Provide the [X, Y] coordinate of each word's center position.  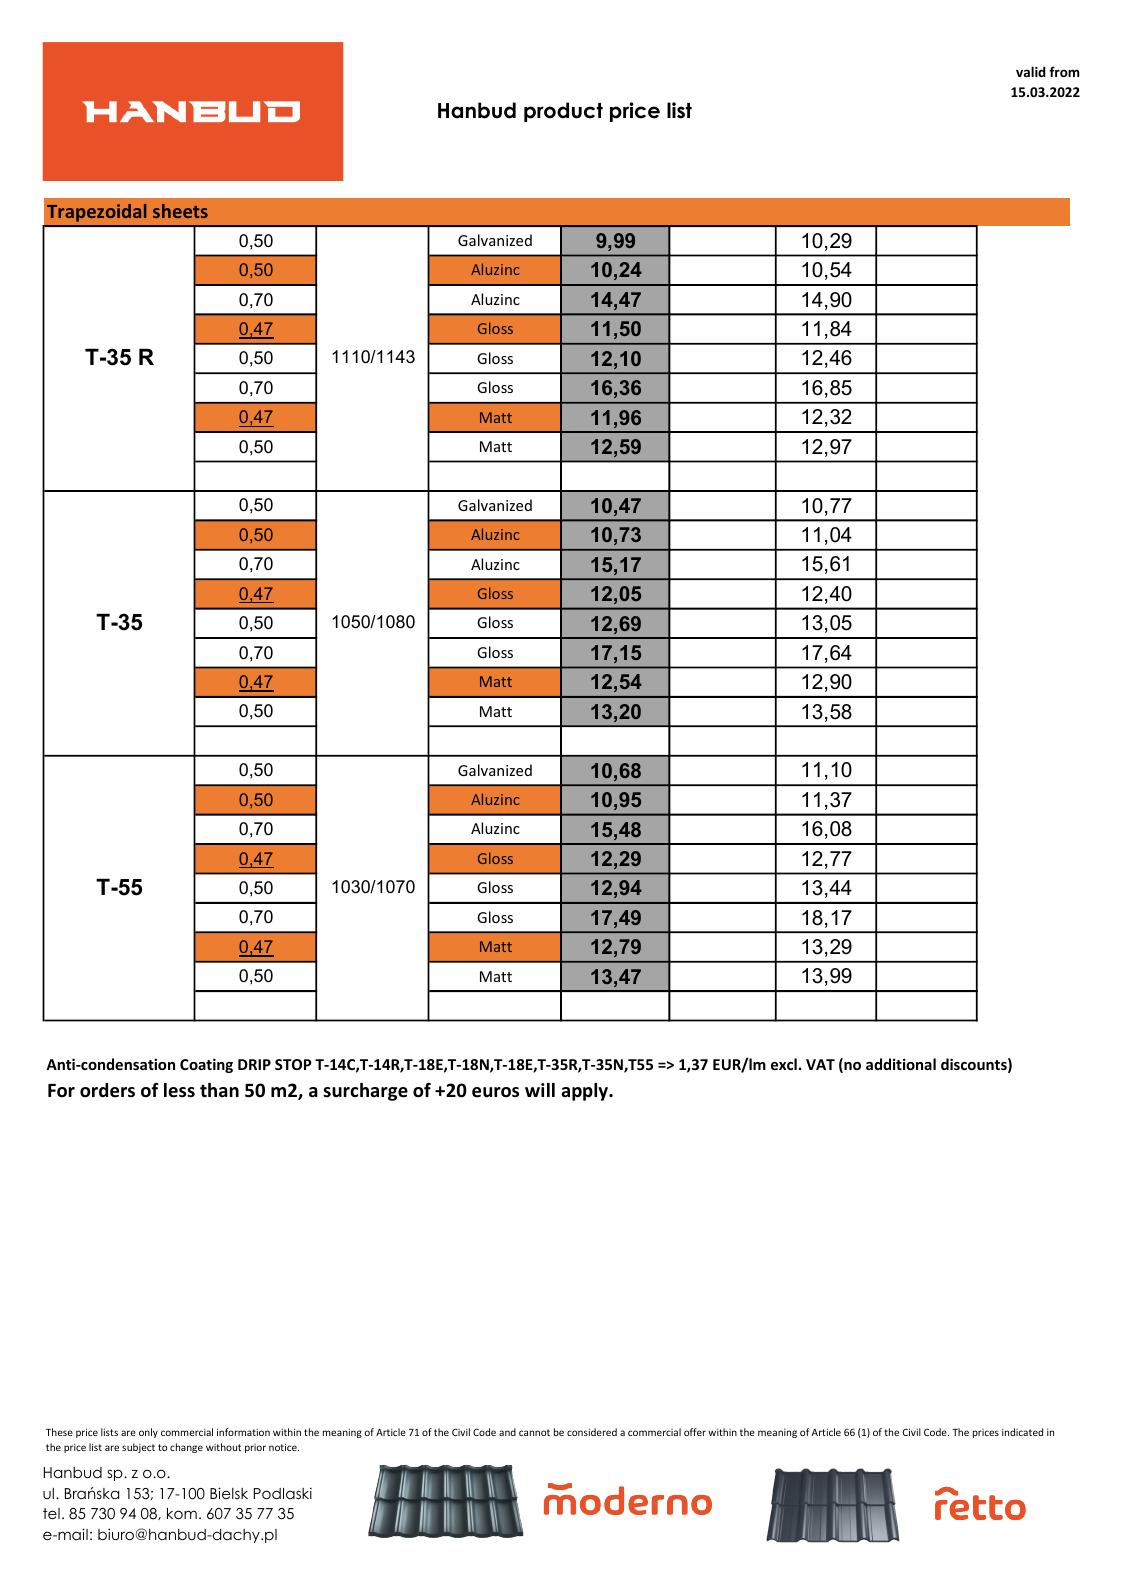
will [540, 1090]
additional [901, 1064]
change [186, 1448]
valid [1031, 71]
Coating [206, 1065]
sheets [180, 211]
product [563, 112]
